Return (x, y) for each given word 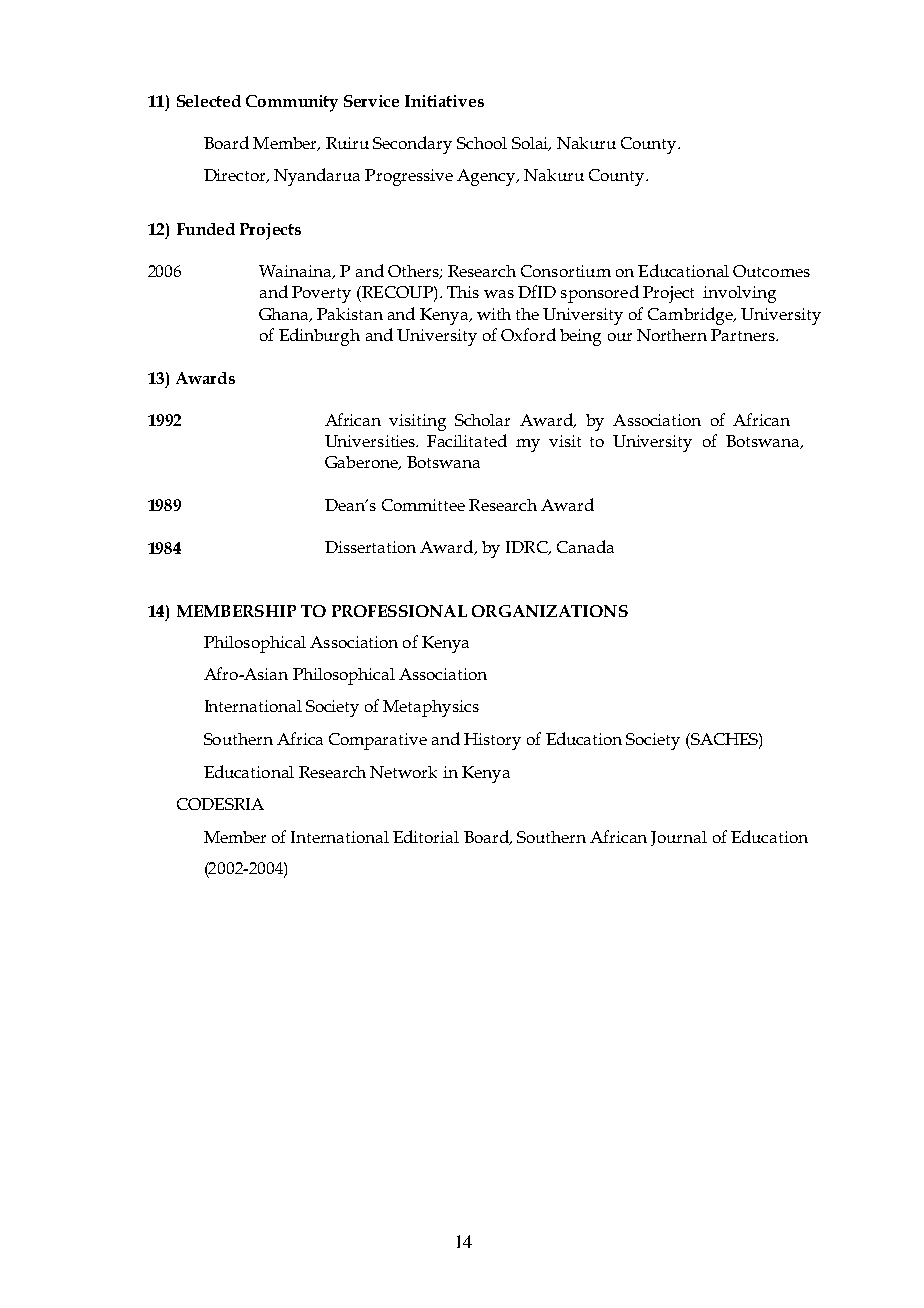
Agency (487, 177)
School (482, 143)
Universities (371, 441)
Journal (679, 838)
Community (292, 103)
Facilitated (467, 440)
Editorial (426, 836)
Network (403, 772)
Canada (585, 546)
